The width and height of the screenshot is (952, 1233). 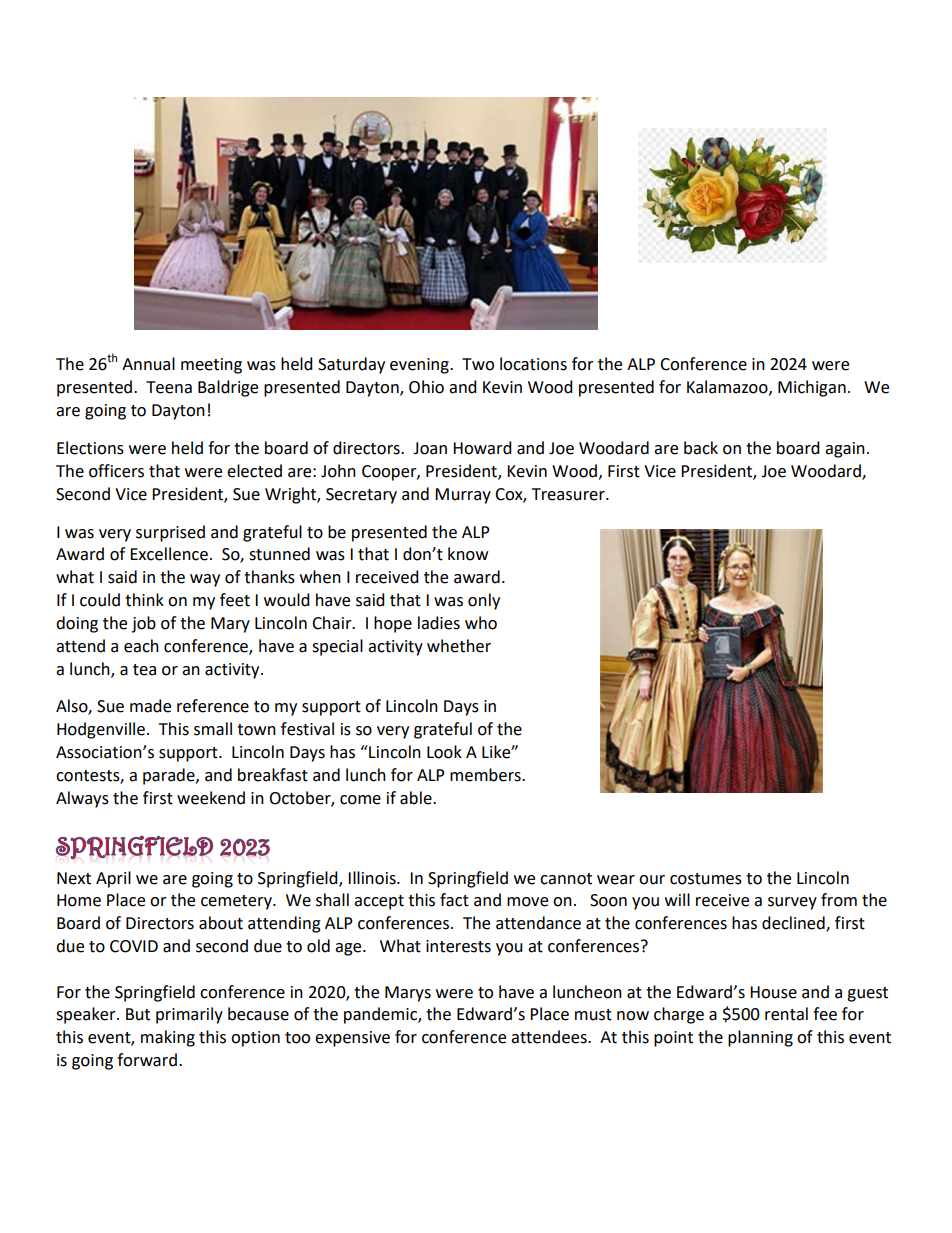 I want to click on know, so click(x=468, y=554).
